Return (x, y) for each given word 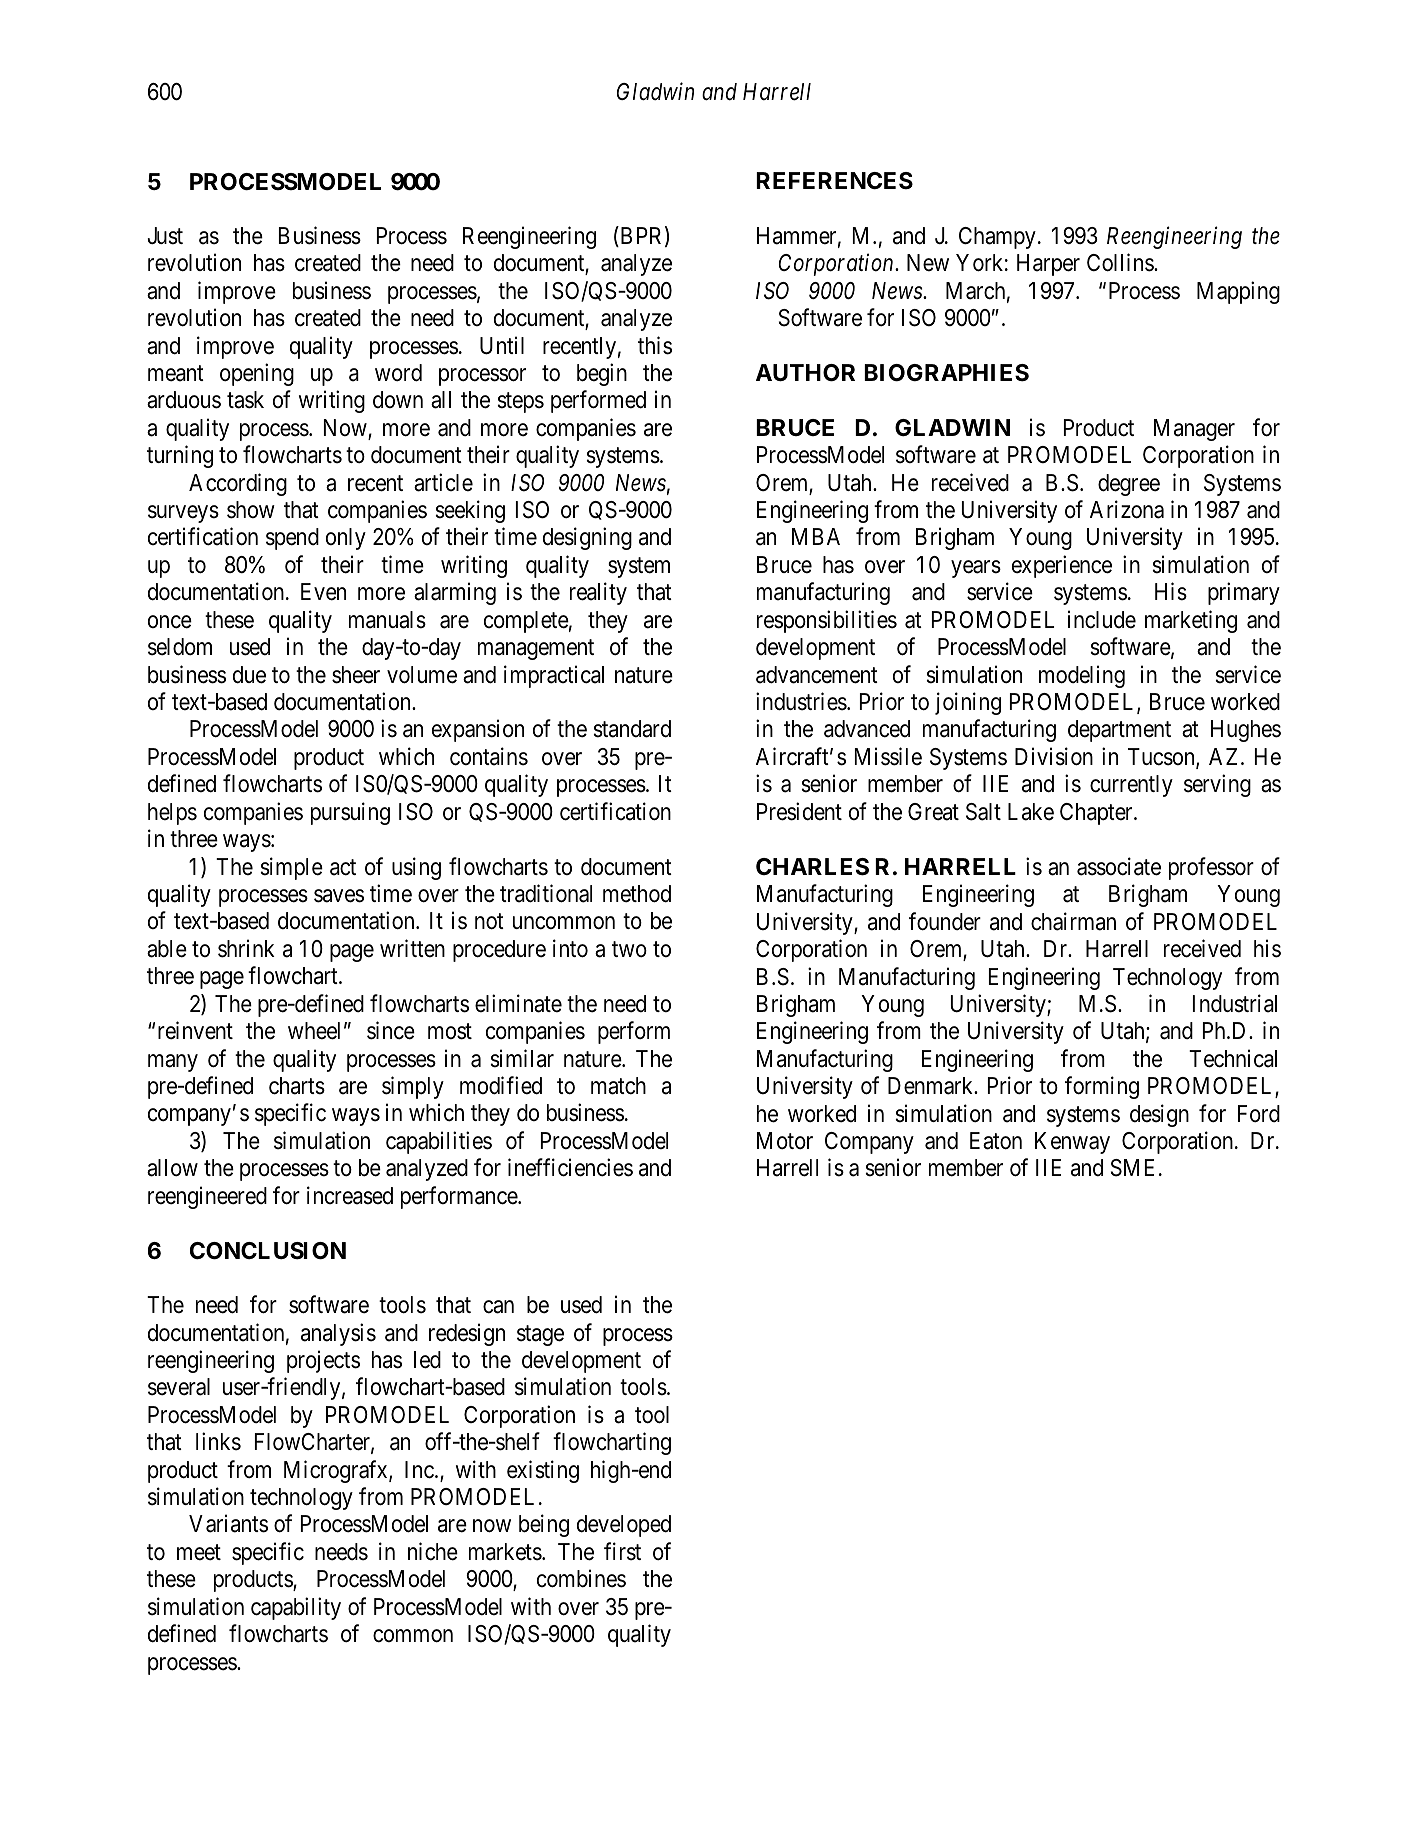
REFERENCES (834, 180)
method (637, 894)
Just (165, 236)
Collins (1121, 262)
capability (296, 1608)
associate (1119, 866)
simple (291, 868)
